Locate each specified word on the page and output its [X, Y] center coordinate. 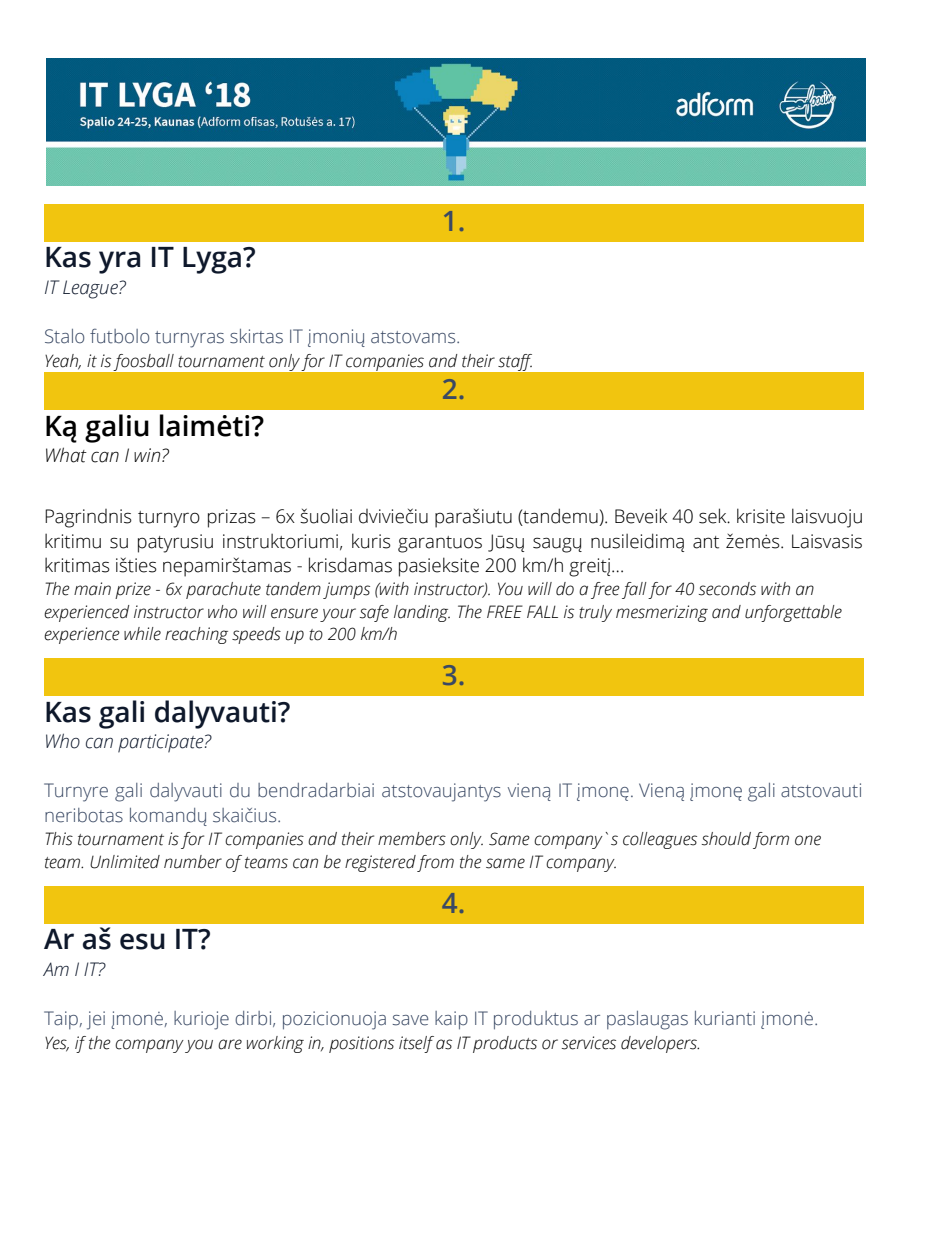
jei [96, 1020]
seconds [727, 589]
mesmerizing [662, 613]
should [726, 839]
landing [422, 613]
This [59, 839]
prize [133, 590]
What [66, 455]
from [435, 863]
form [771, 840]
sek [714, 516]
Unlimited [125, 862]
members [412, 839]
